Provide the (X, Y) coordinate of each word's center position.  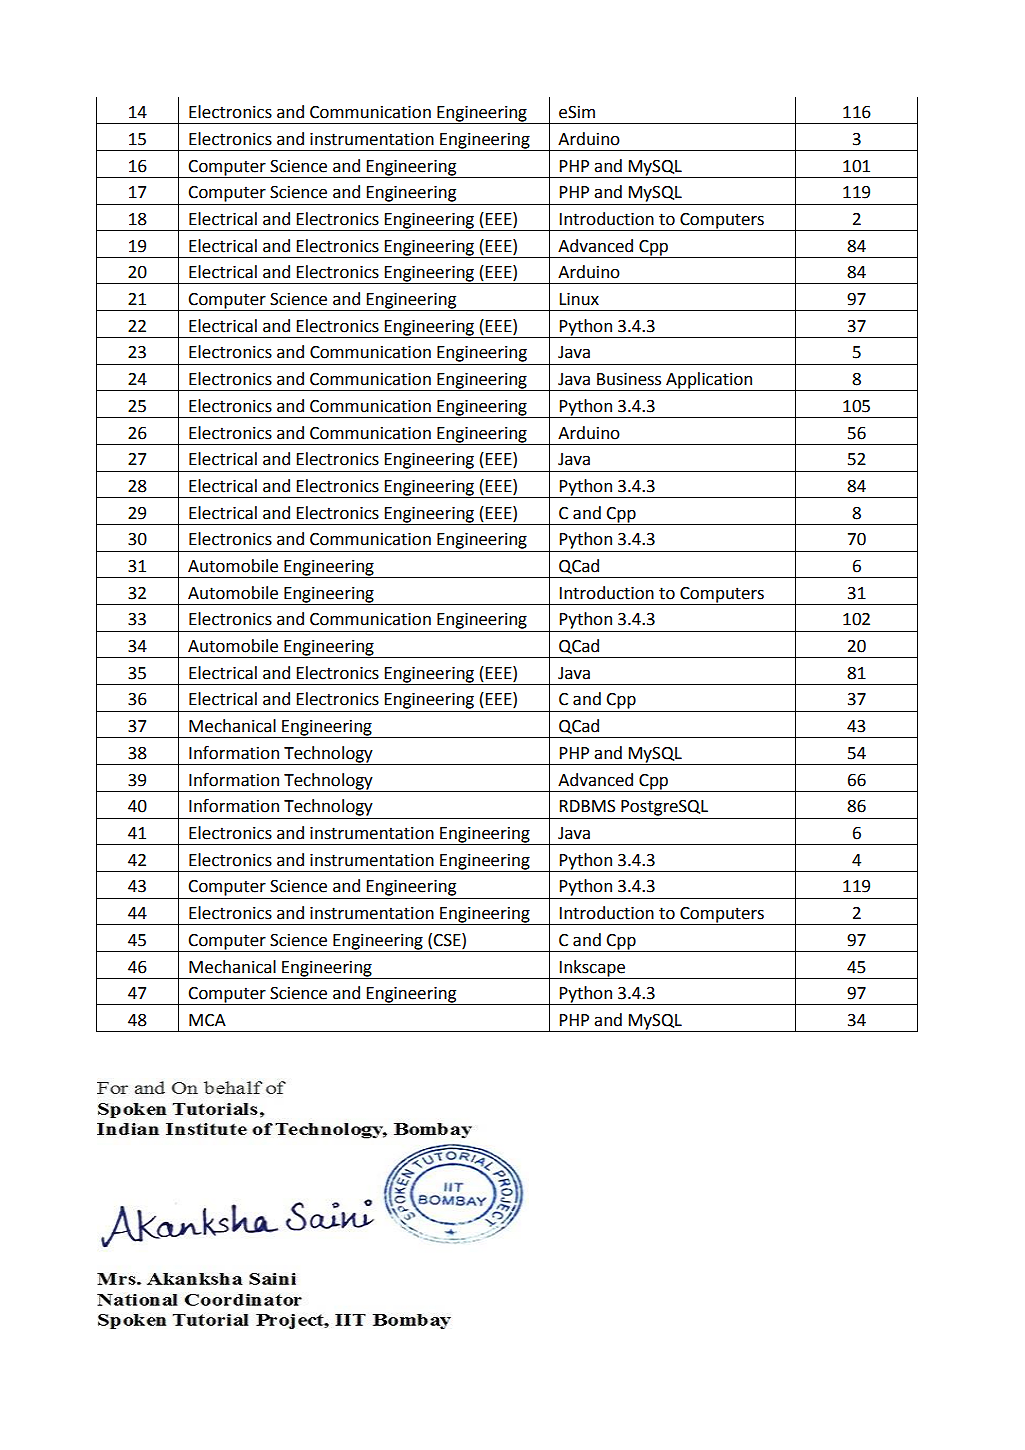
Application (709, 381)
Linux (579, 299)
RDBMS (587, 806)
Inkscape (592, 968)
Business (629, 379)
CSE (448, 940)
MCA (207, 1020)
